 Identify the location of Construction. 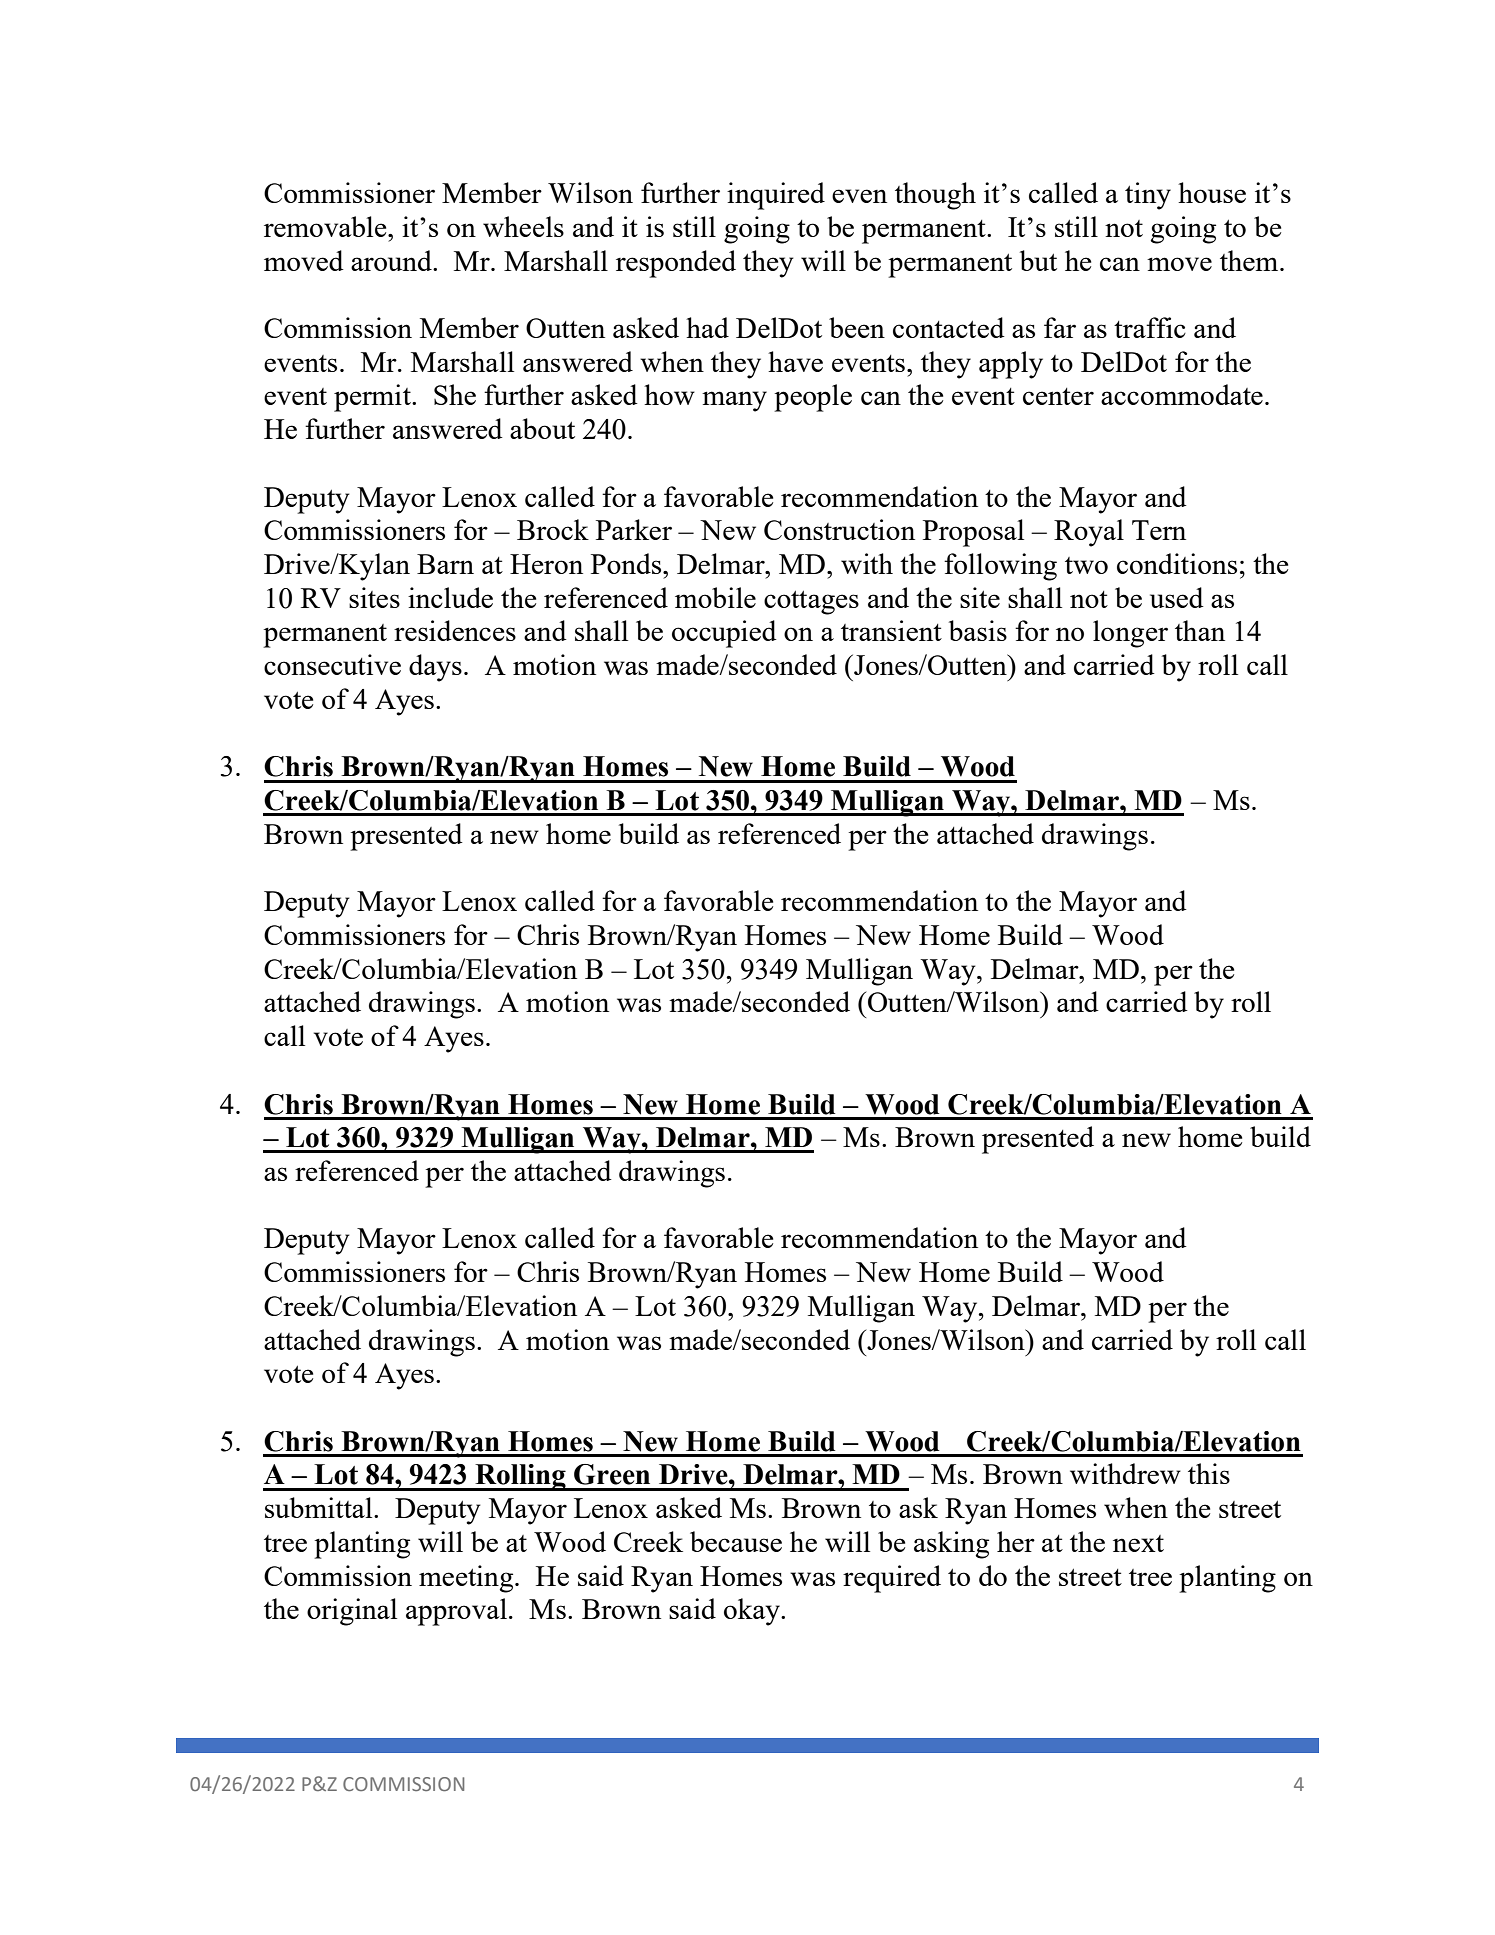
(839, 529).
